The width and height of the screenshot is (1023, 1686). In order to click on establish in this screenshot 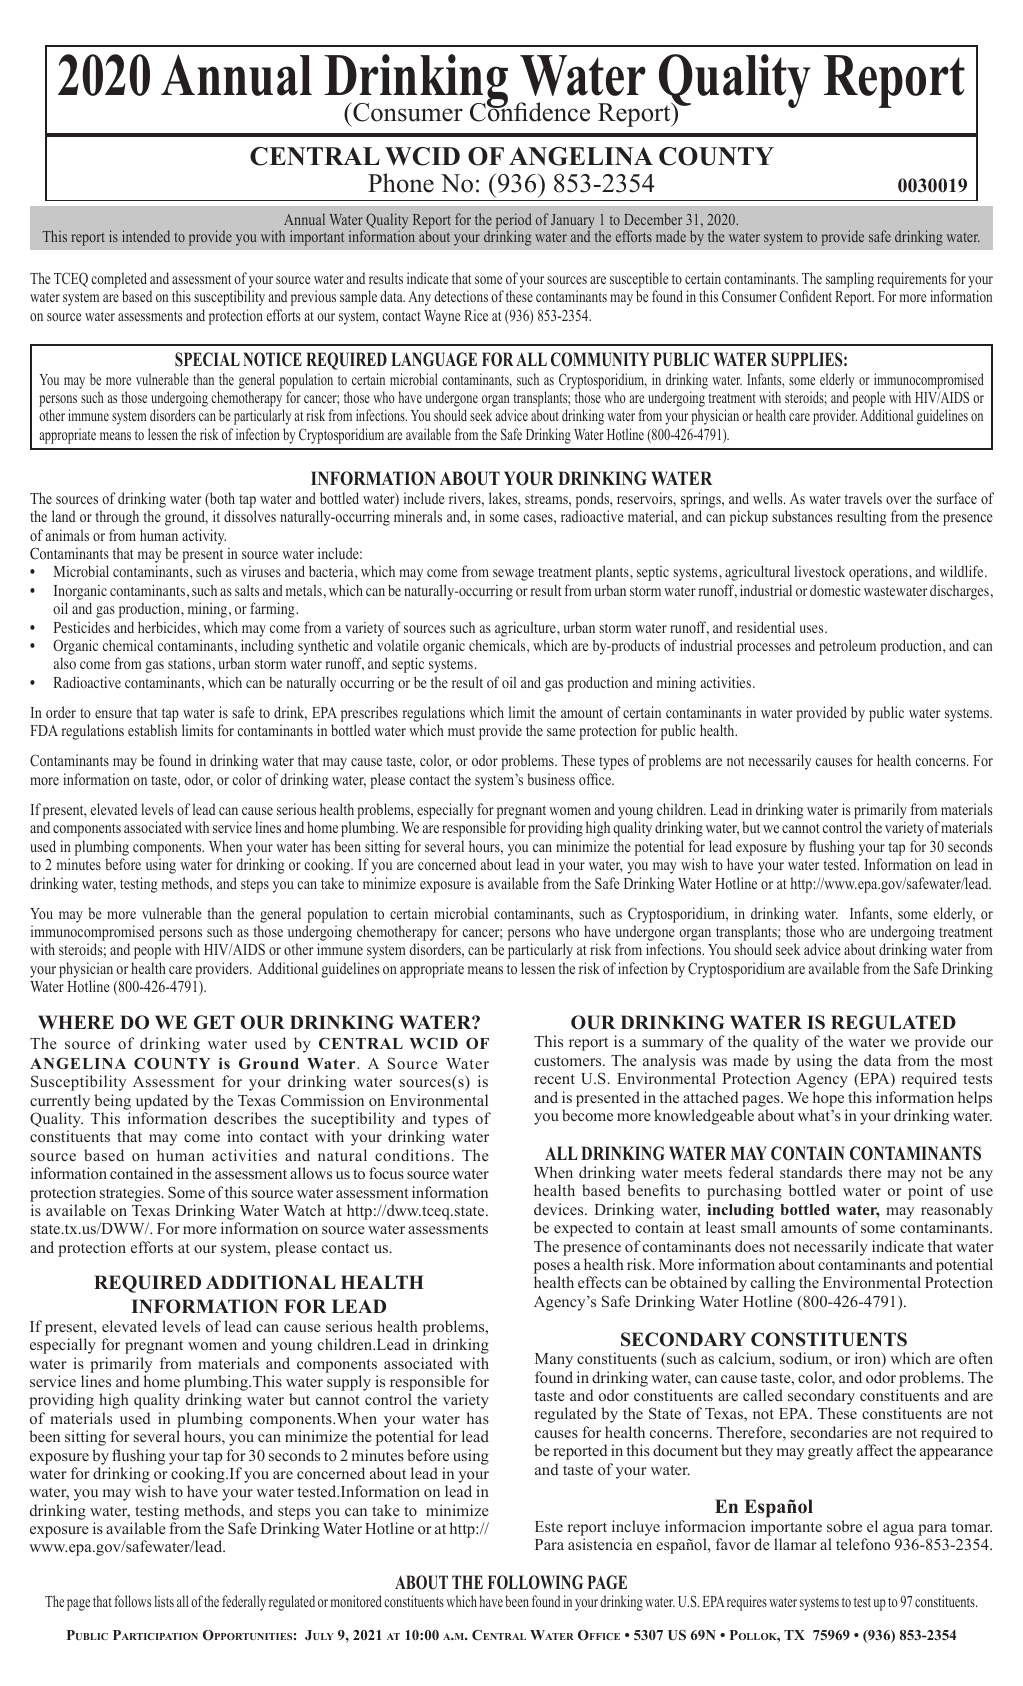, I will do `click(152, 730)`.
